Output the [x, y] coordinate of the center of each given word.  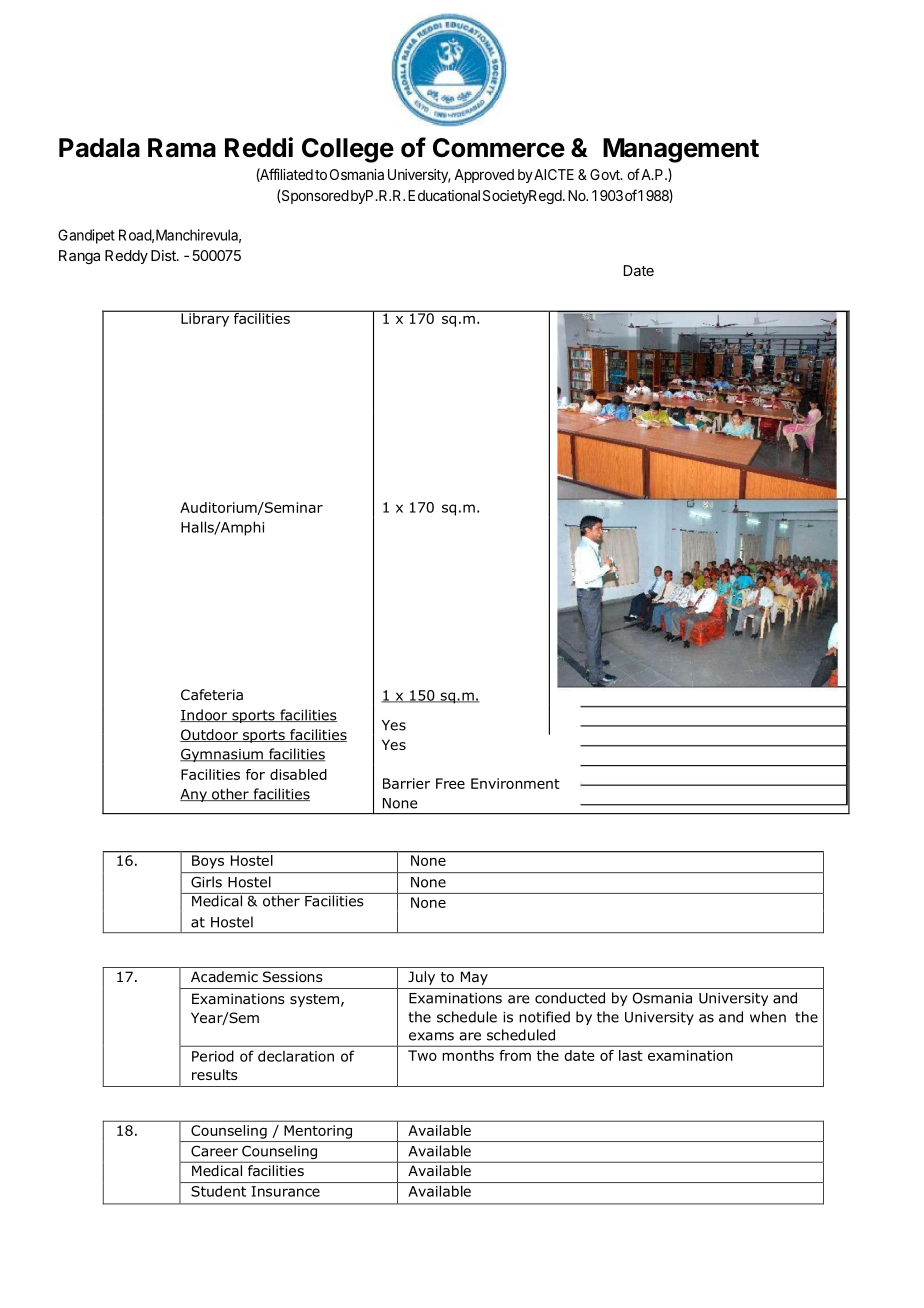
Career [214, 1151]
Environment [515, 783]
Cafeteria [212, 694]
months [468, 1055]
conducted [570, 998]
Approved [484, 176]
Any [194, 795]
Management [681, 150]
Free [450, 783]
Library [205, 319]
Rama [182, 148]
